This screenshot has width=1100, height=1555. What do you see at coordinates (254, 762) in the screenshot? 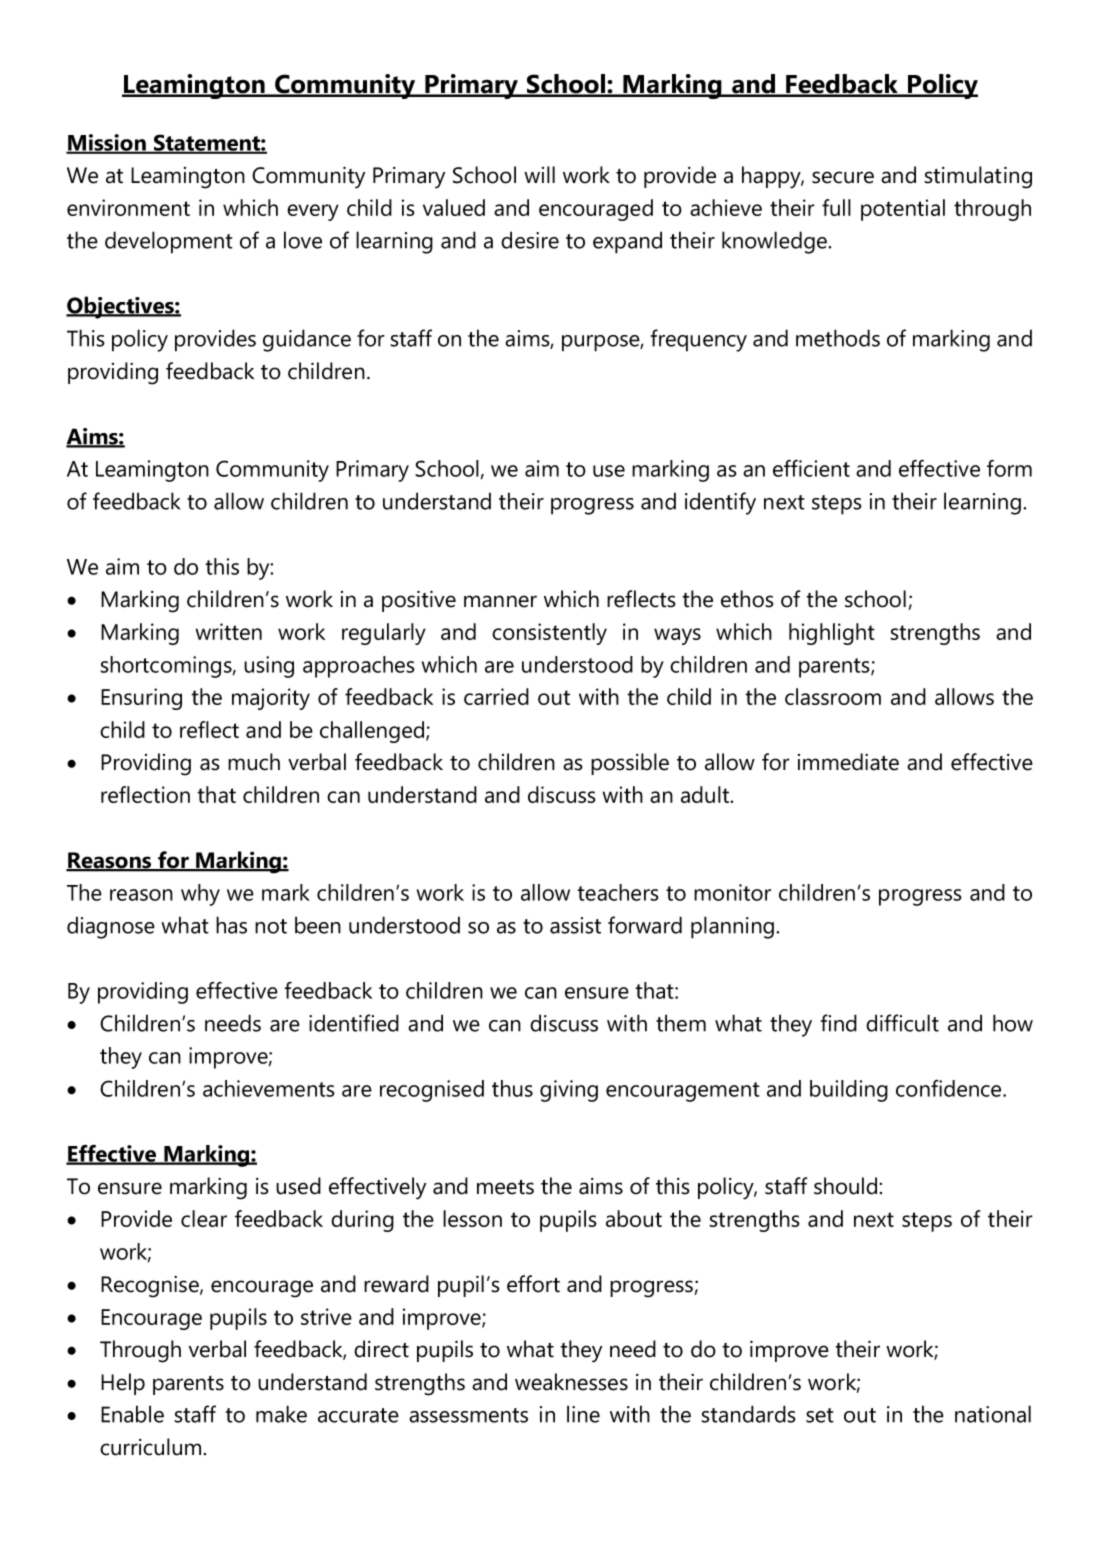
I see `much` at bounding box center [254, 762].
